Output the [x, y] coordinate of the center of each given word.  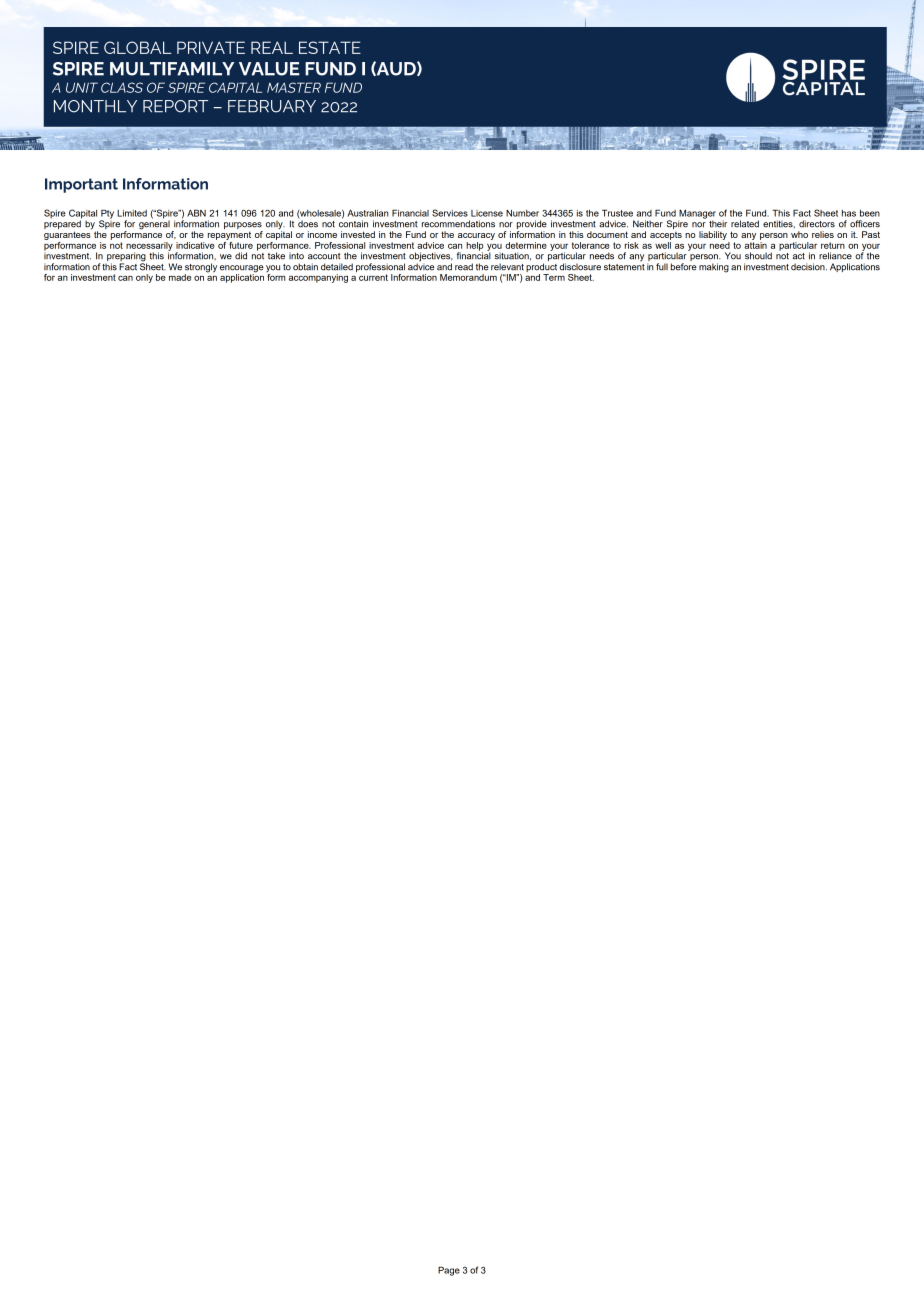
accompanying [318, 278]
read [464, 267]
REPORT [175, 106]
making [714, 268]
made [180, 277]
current [373, 277]
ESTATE [330, 47]
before [684, 267]
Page [449, 1271]
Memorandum [468, 277]
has [849, 213]
